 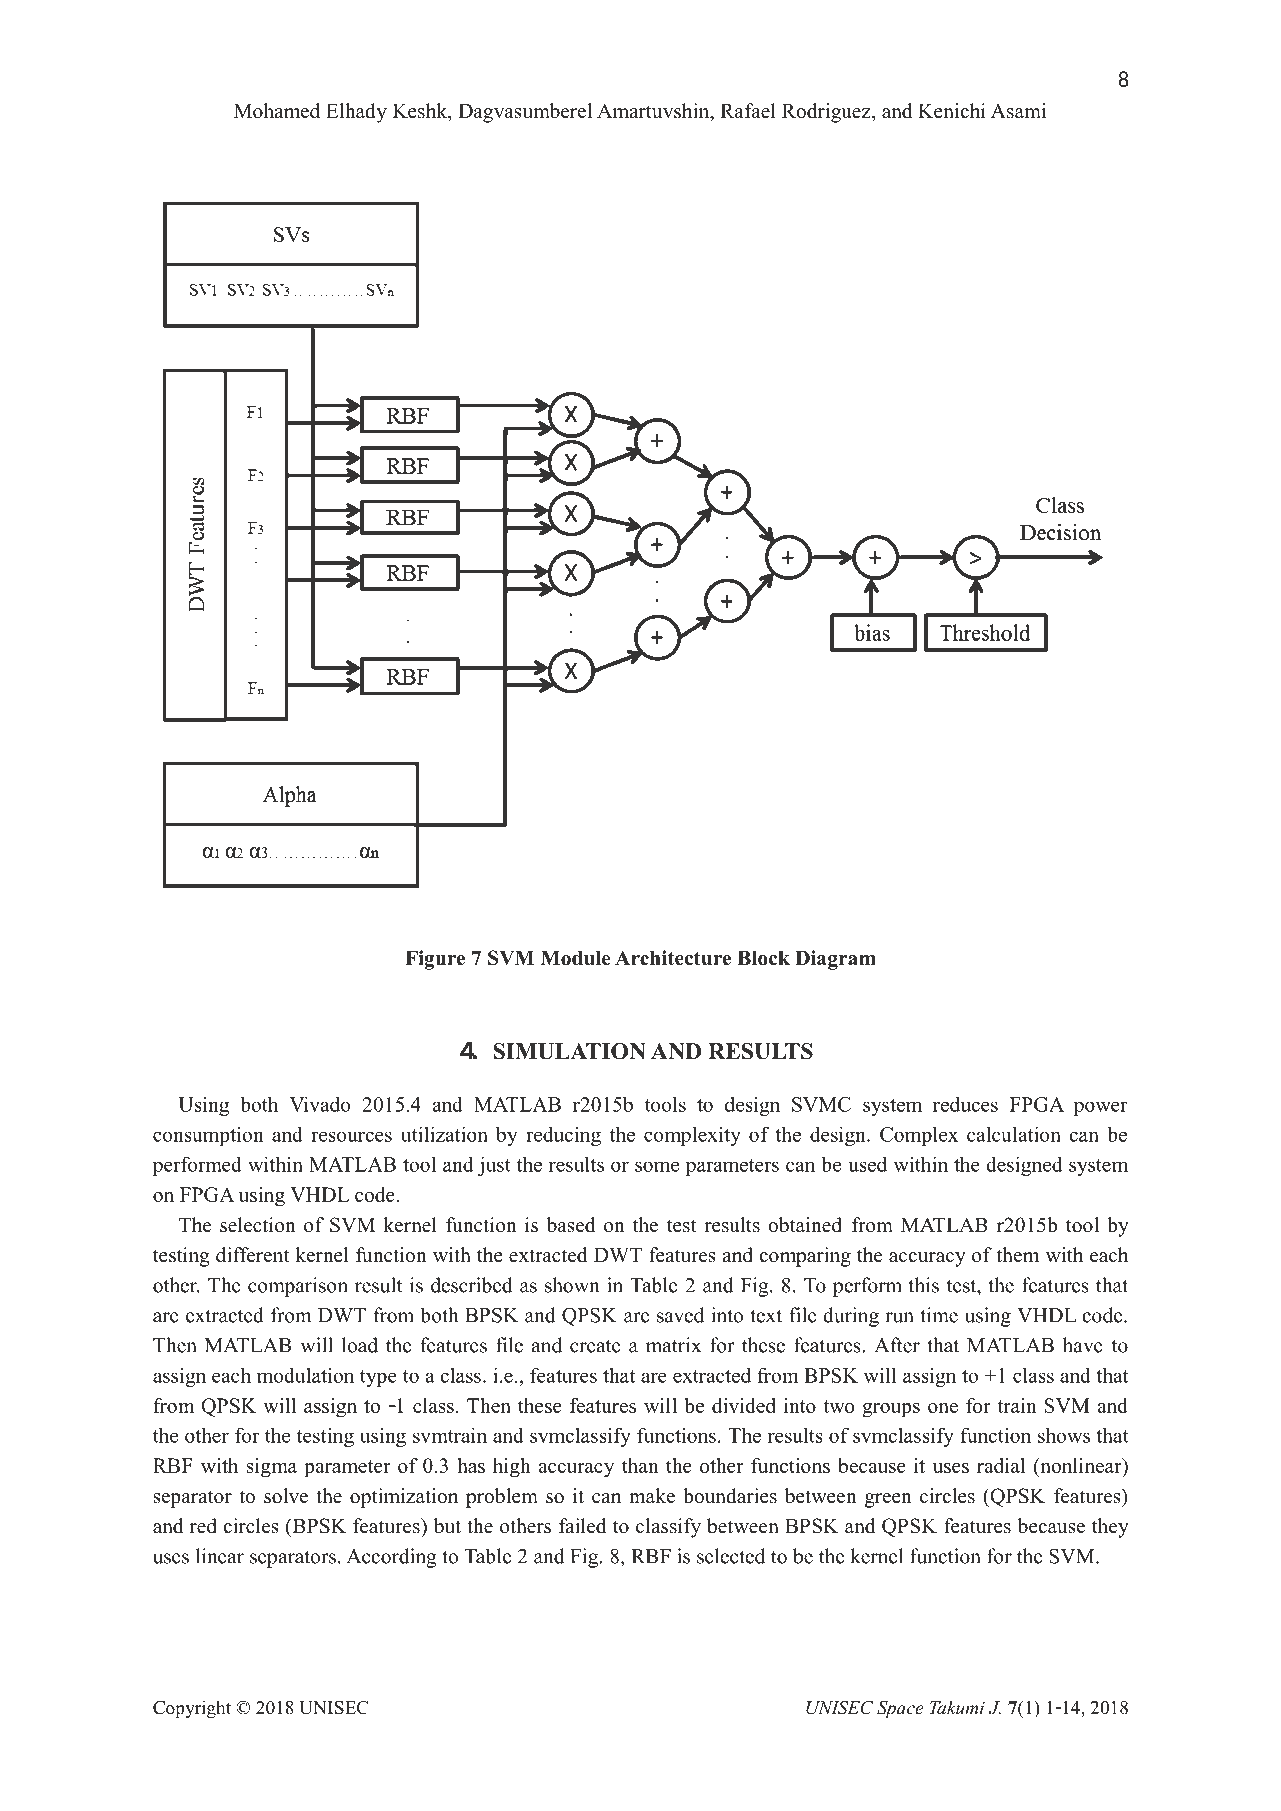 What do you see at coordinates (748, 111) in the page?
I see `Rafael` at bounding box center [748, 111].
